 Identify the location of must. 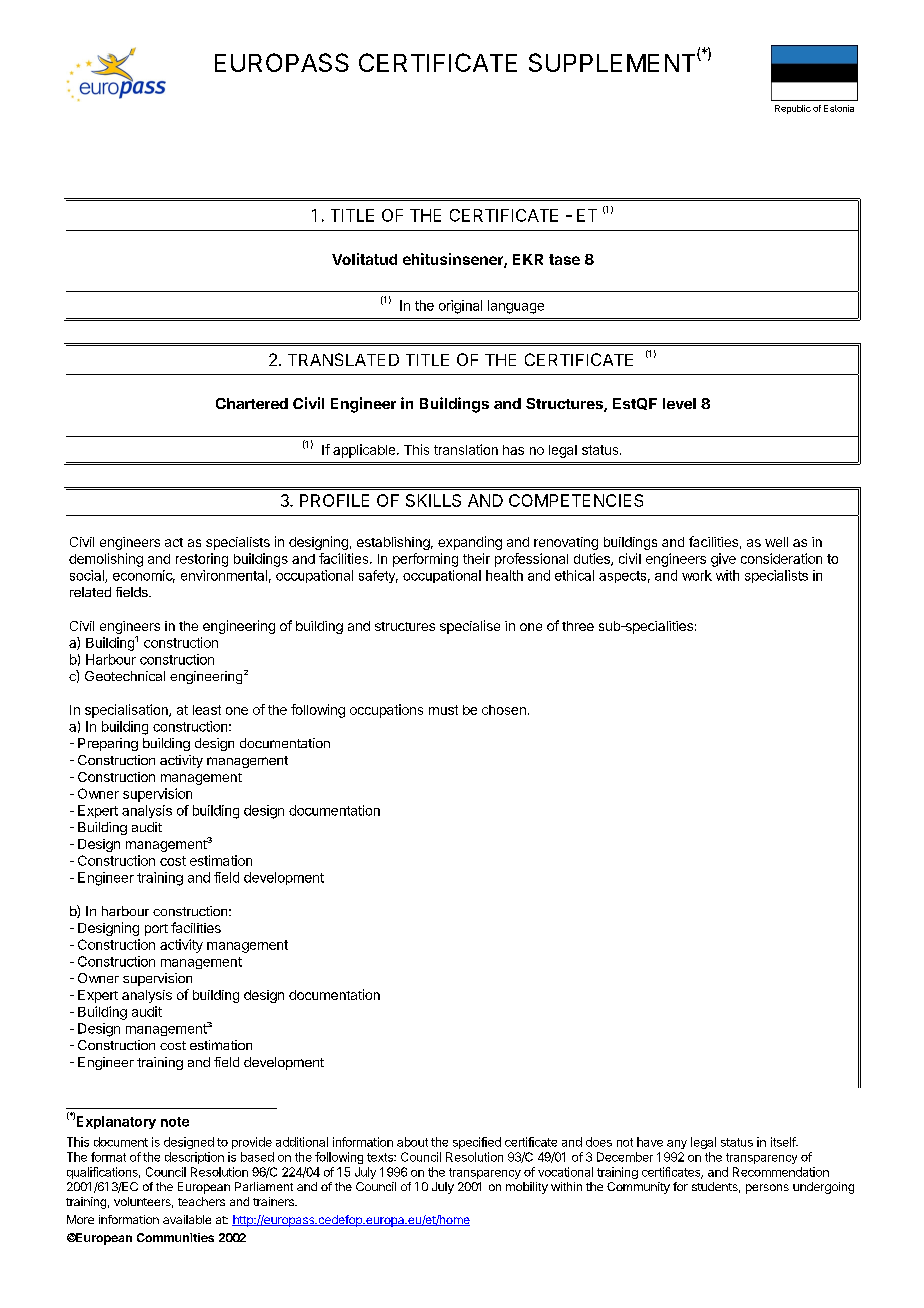
(443, 710).
